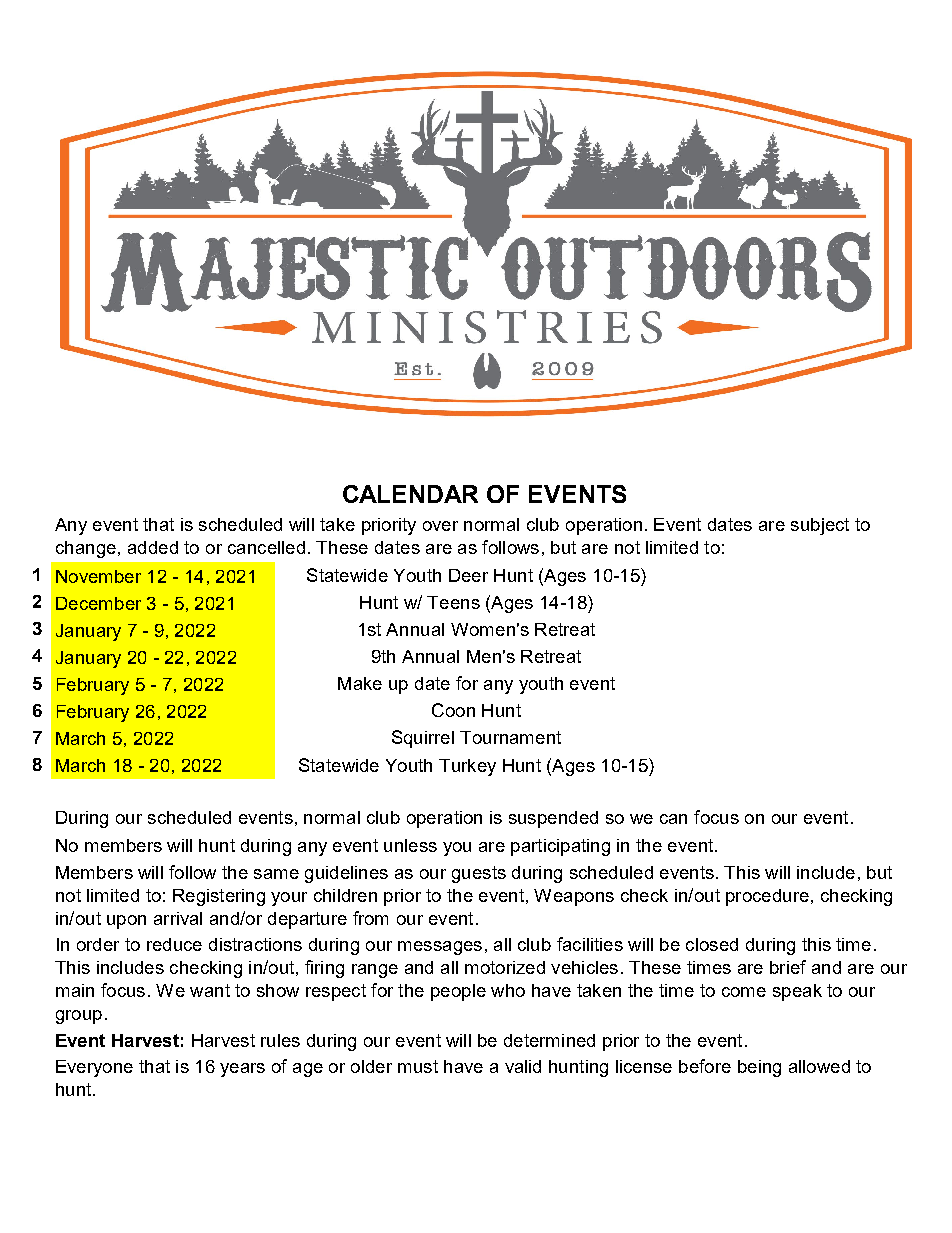 The image size is (952, 1233). Describe the element at coordinates (94, 1068) in the screenshot. I see `Everyone` at that location.
